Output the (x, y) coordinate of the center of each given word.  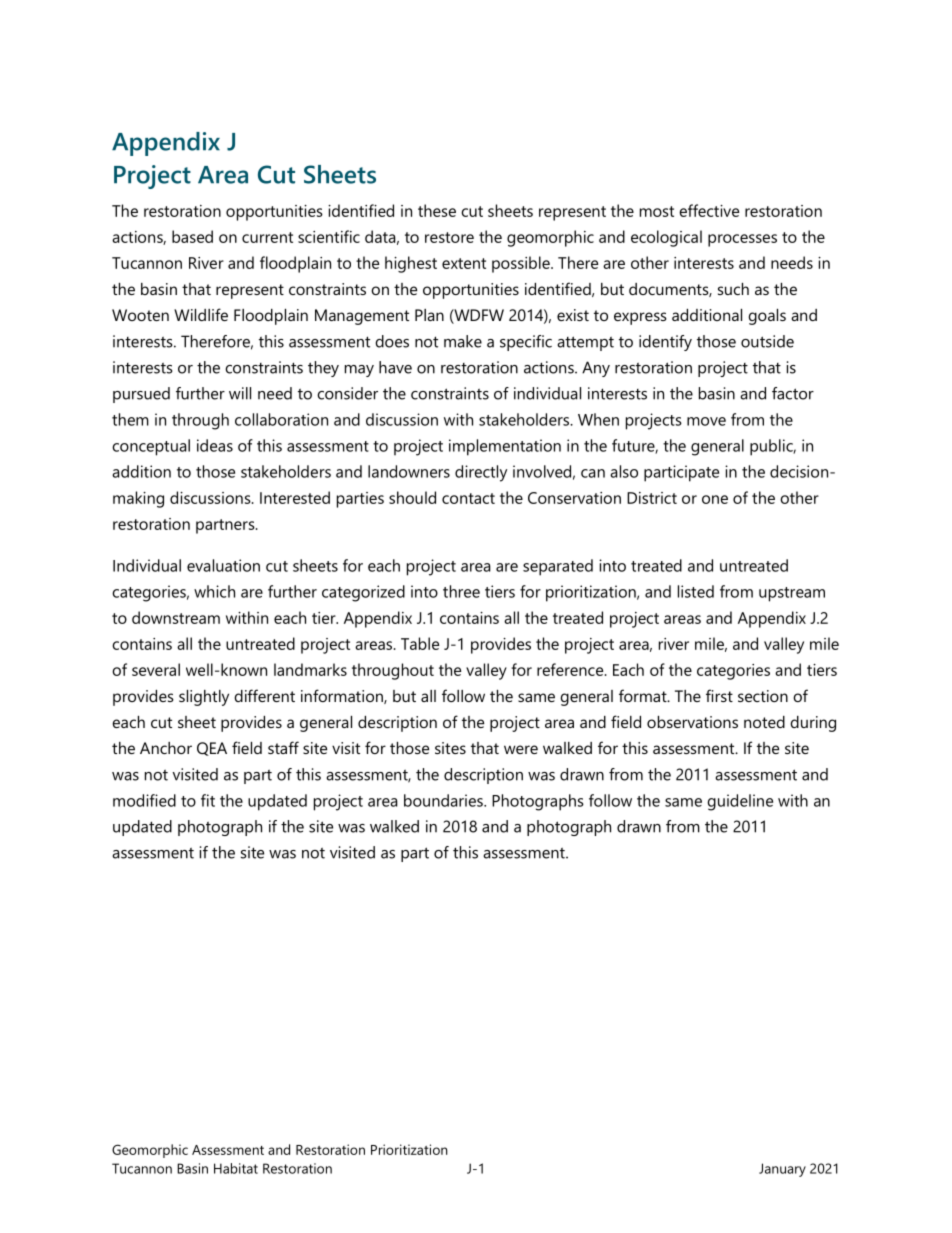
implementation (505, 447)
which (214, 591)
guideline (740, 802)
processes (742, 240)
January (782, 1170)
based (192, 236)
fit (208, 800)
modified (144, 800)
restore (449, 237)
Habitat (236, 1168)
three (461, 591)
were (521, 749)
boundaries (444, 800)
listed (696, 591)
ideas (215, 445)
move (706, 421)
